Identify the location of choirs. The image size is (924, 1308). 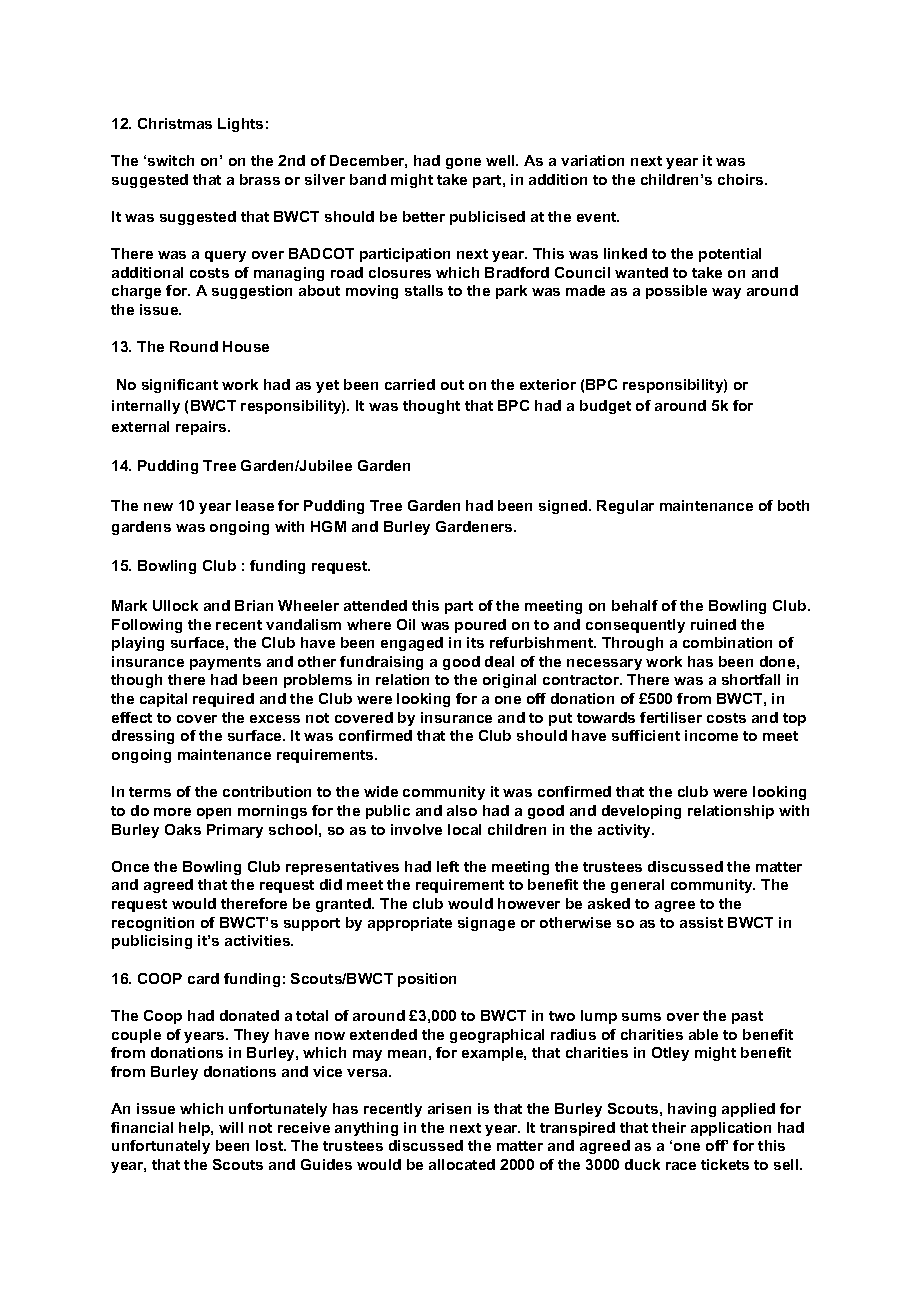
(742, 179).
